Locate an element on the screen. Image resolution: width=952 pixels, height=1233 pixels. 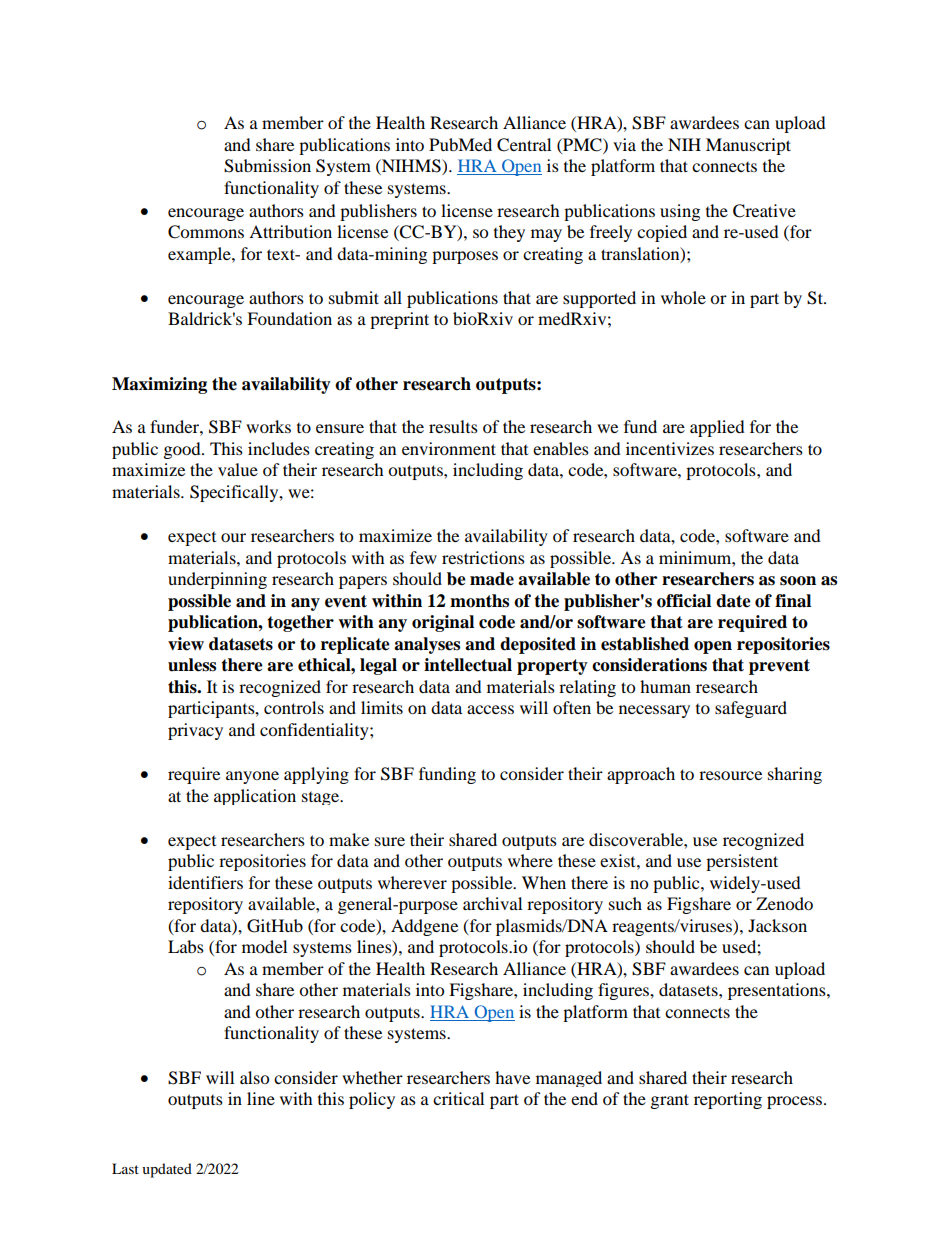
archival is located at coordinates (492, 903).
